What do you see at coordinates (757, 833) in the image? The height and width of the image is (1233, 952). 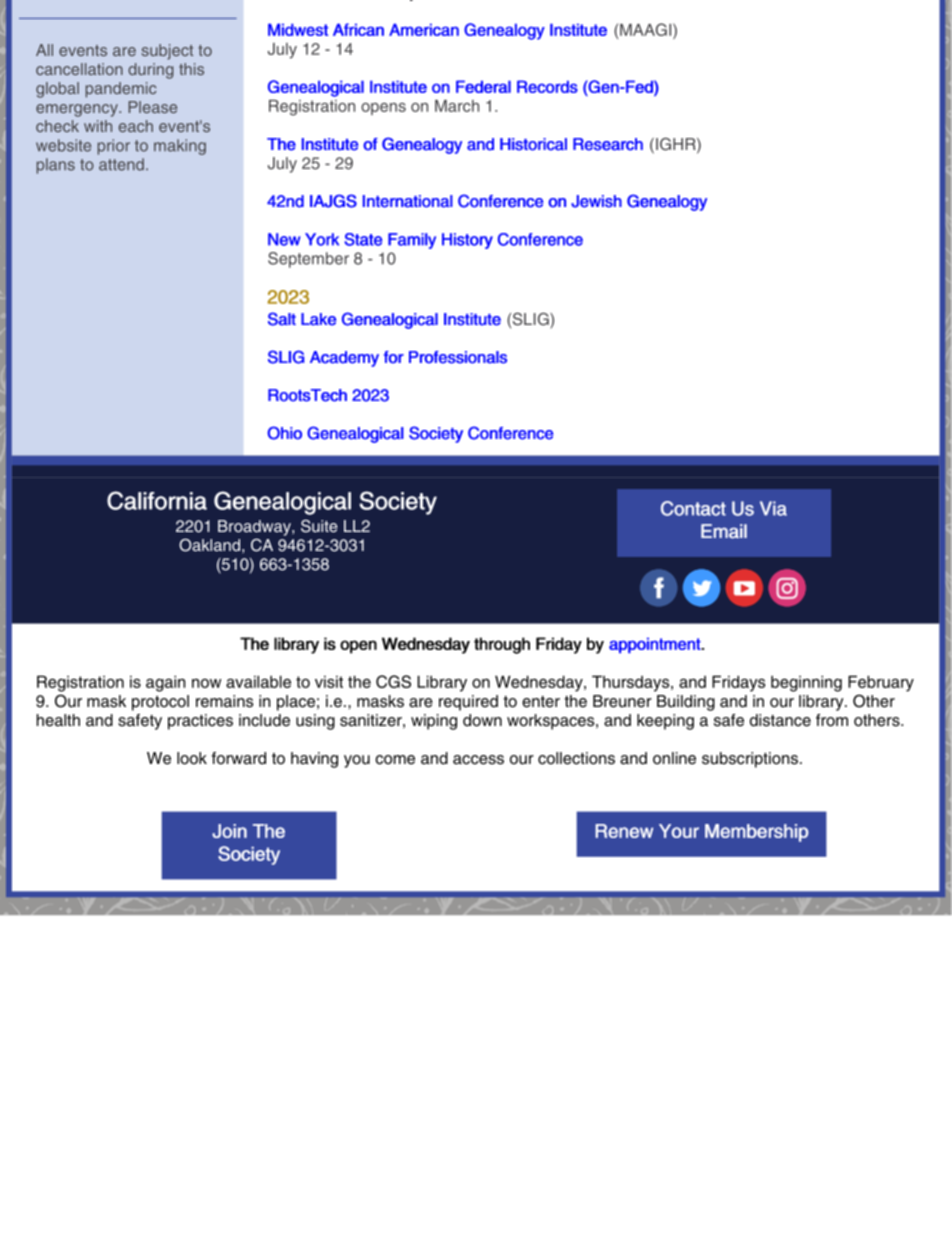 I see `Membership` at bounding box center [757, 833].
